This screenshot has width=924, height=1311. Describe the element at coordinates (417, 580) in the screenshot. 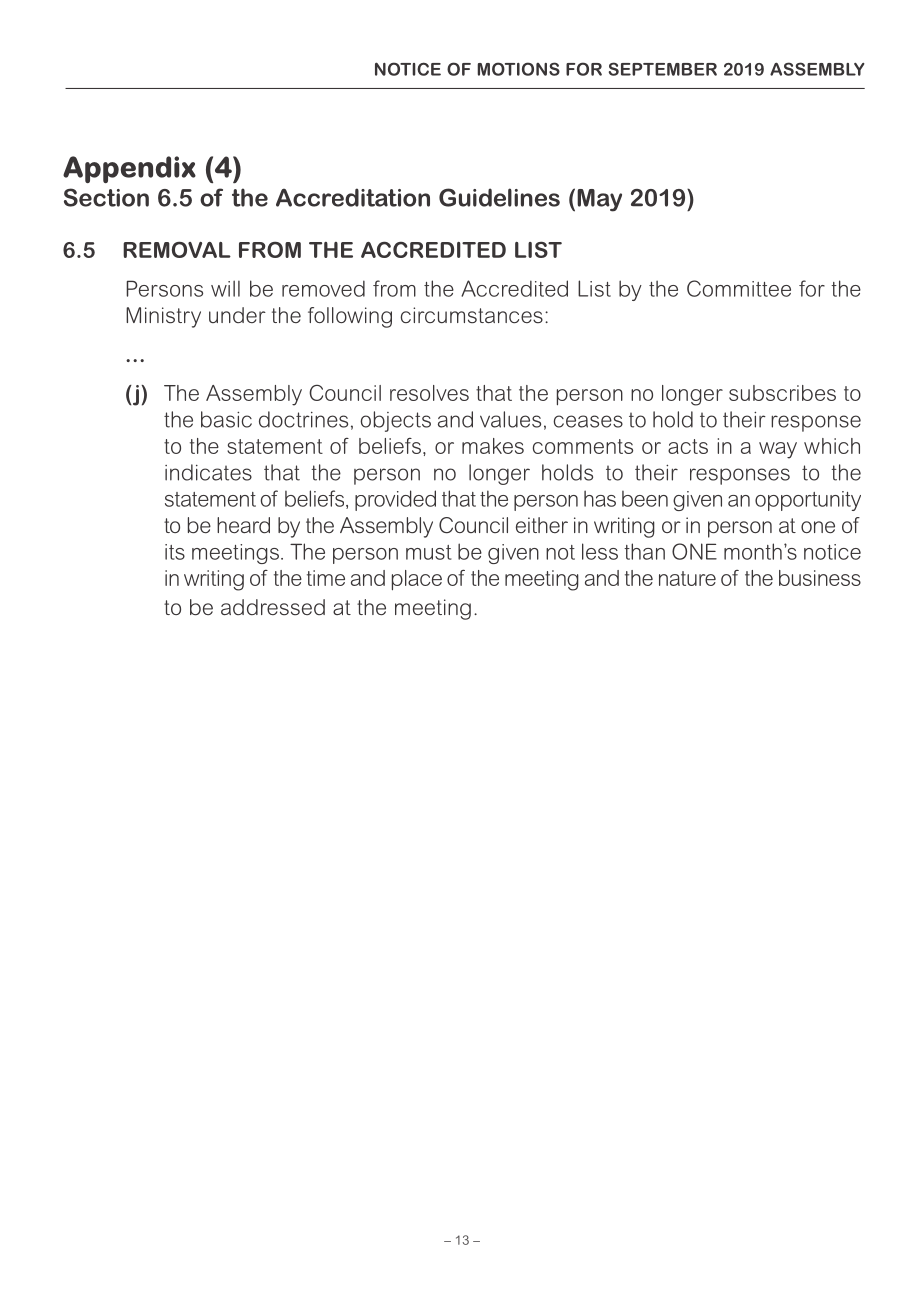

I see `place` at that location.
